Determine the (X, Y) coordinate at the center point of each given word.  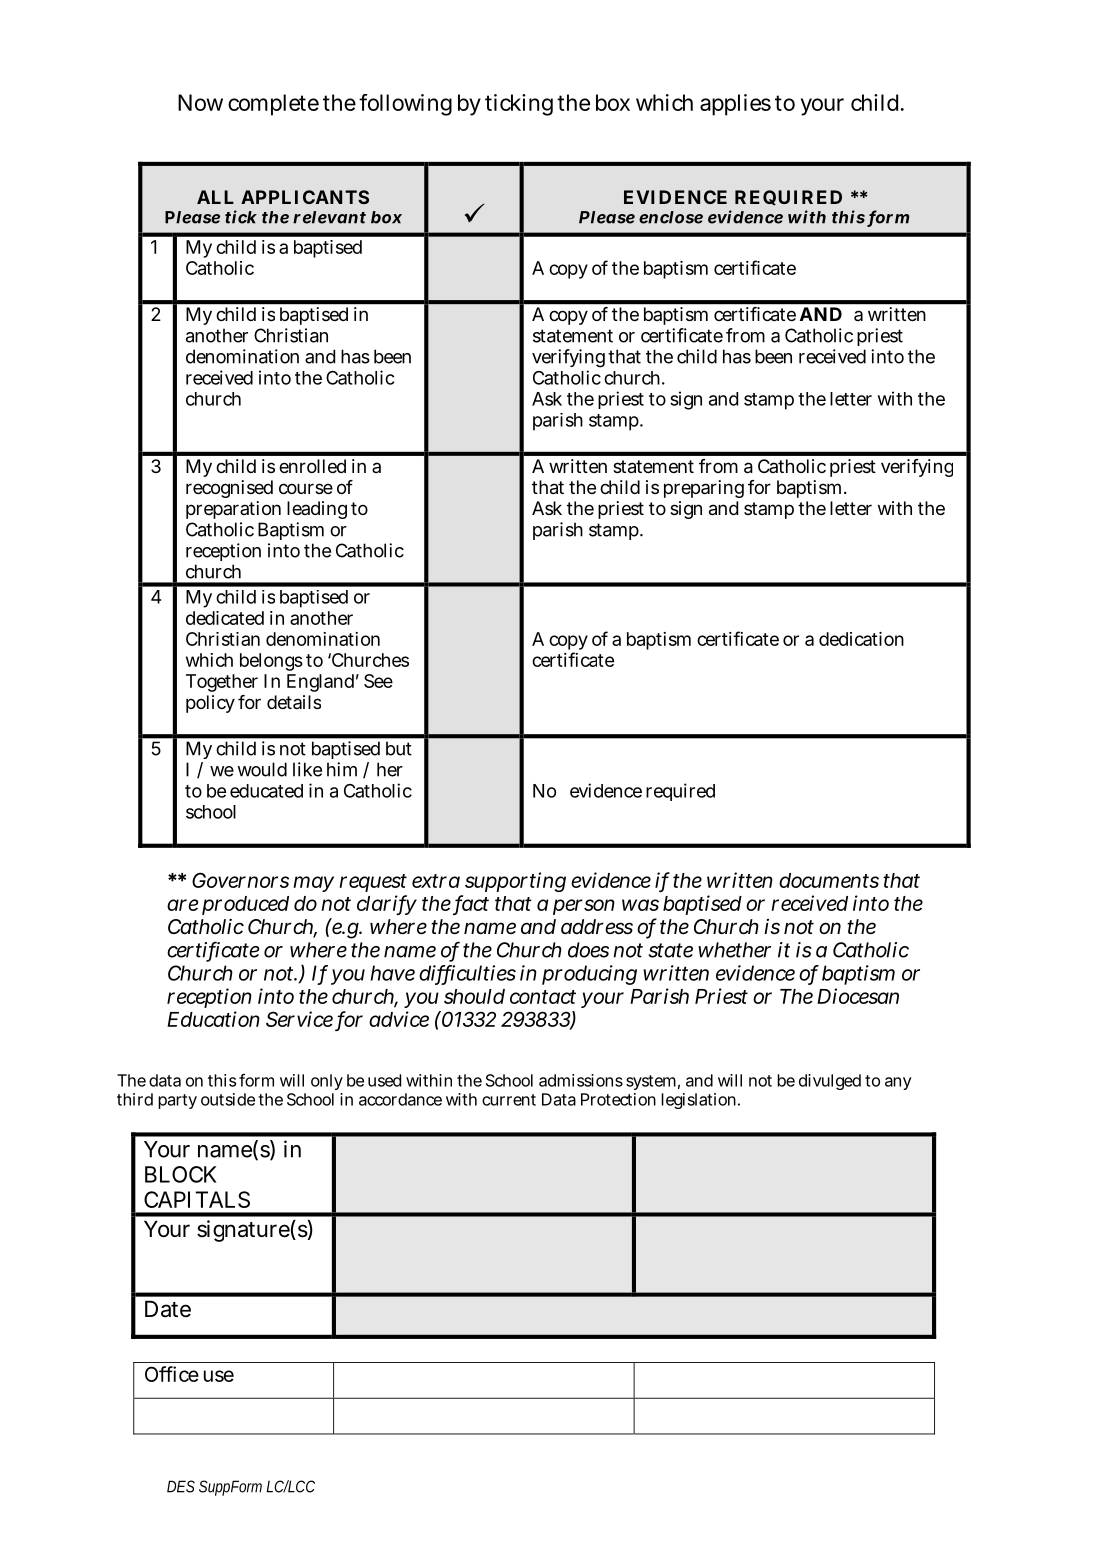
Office (172, 1374)
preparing (704, 489)
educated (266, 791)
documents (829, 880)
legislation (700, 1101)
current (509, 1100)
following (405, 105)
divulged (830, 1082)
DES (181, 1486)
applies (735, 105)
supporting (515, 882)
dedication (861, 639)
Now (200, 102)
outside (228, 1099)
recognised (229, 489)
